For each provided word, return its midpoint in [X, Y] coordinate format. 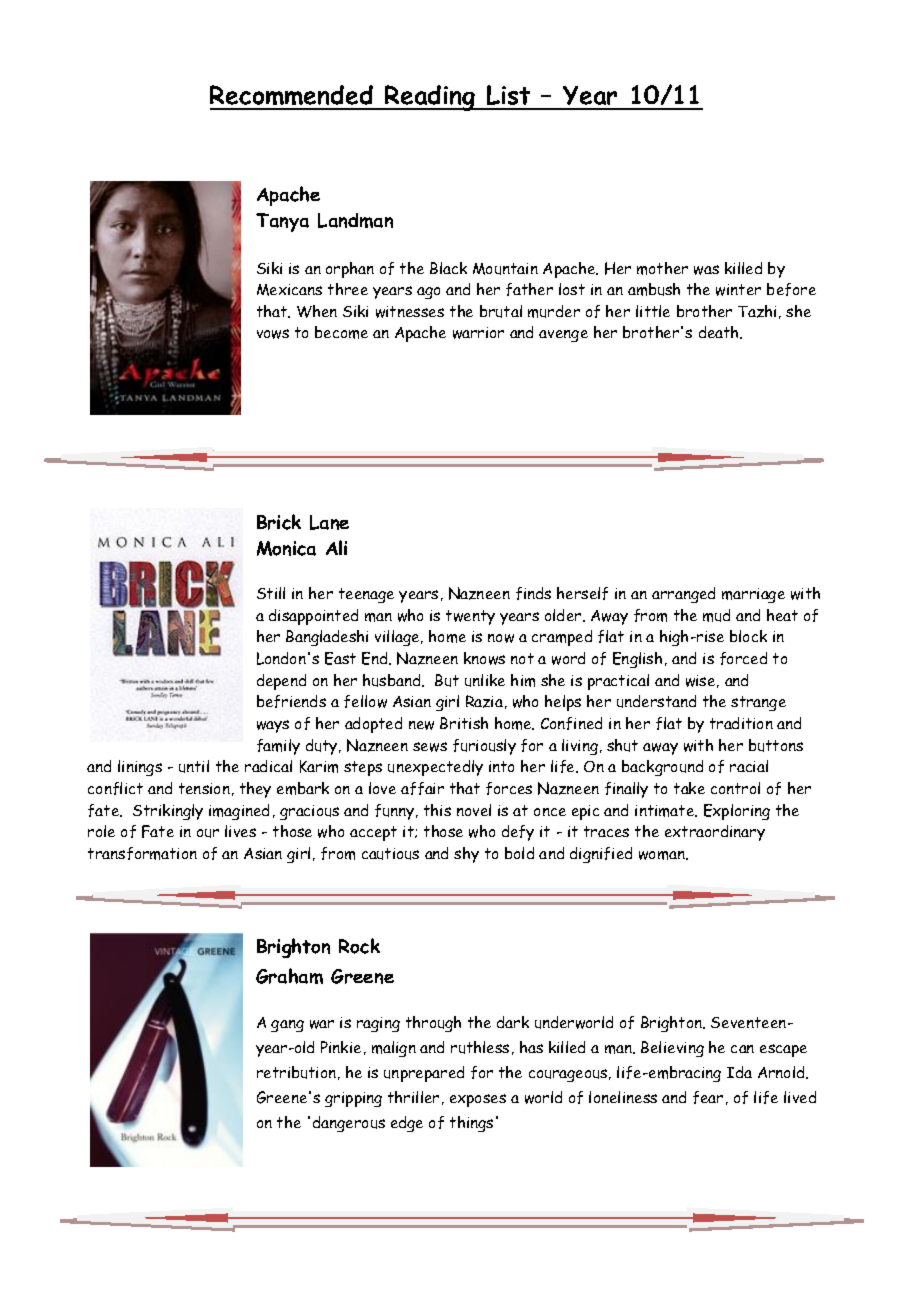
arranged [683, 595]
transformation [142, 853]
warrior [478, 333]
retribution [296, 1072]
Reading [430, 98]
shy [466, 855]
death [720, 332]
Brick [279, 522]
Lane [329, 522]
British [464, 723]
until [194, 766]
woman [663, 855]
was [706, 270]
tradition [741, 723]
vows [273, 334]
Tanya [282, 222]
